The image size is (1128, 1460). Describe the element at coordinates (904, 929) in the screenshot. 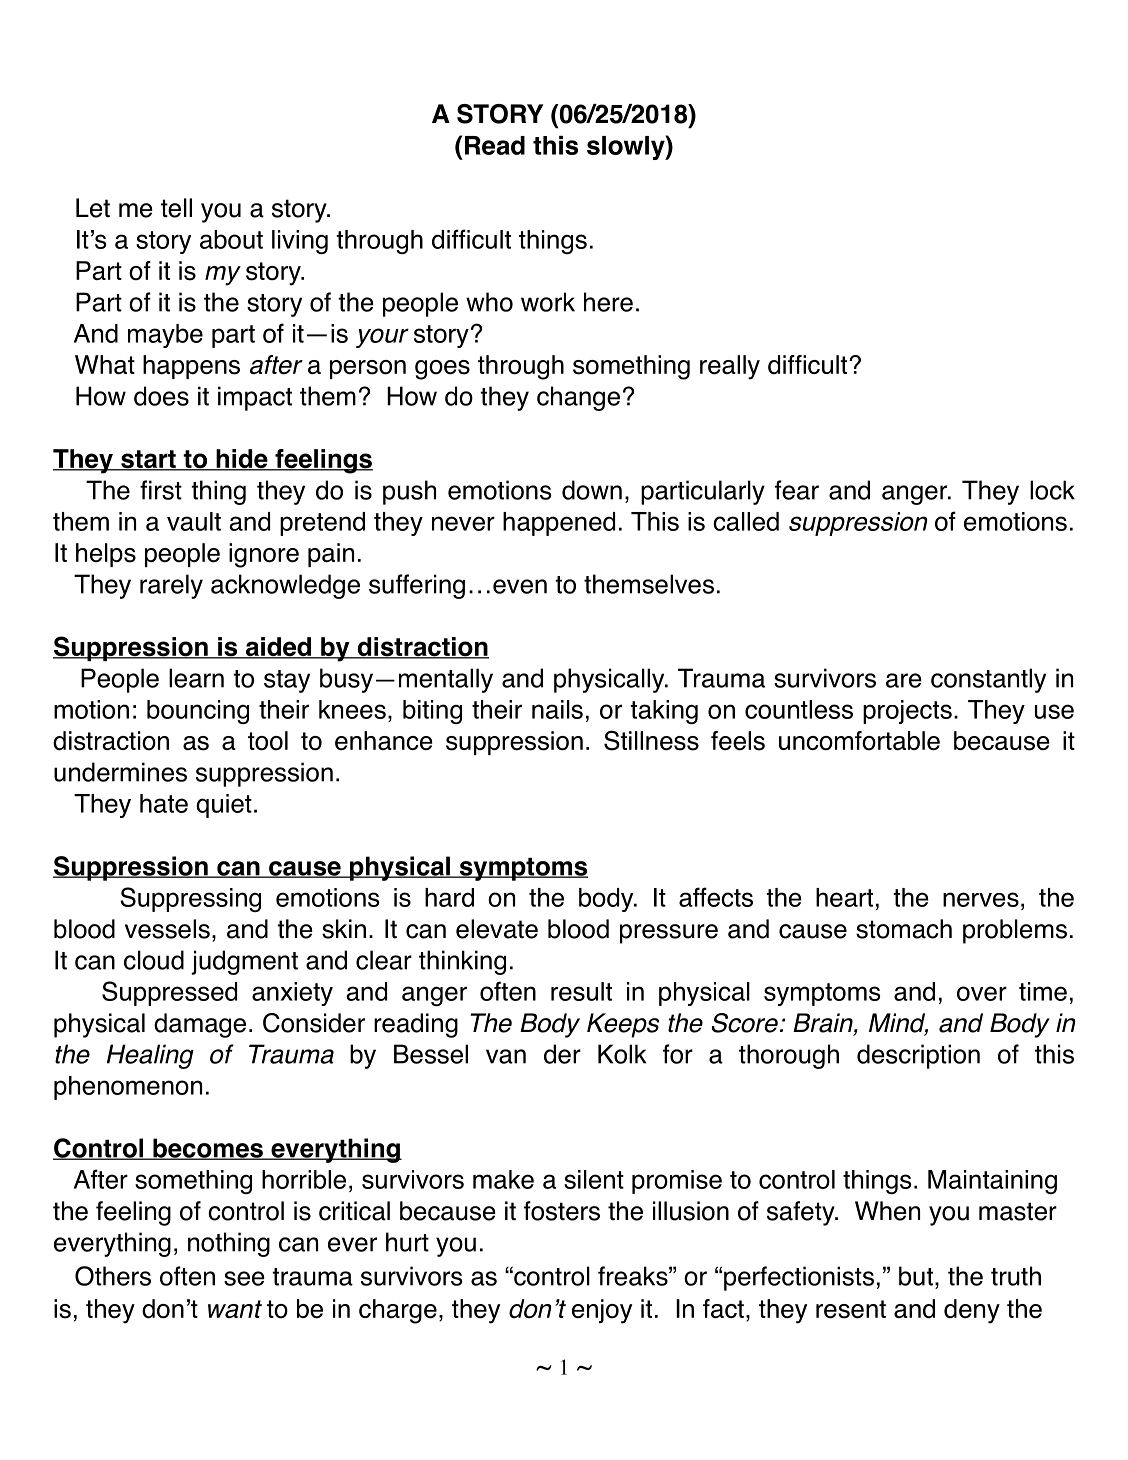

I see `stomach` at that location.
